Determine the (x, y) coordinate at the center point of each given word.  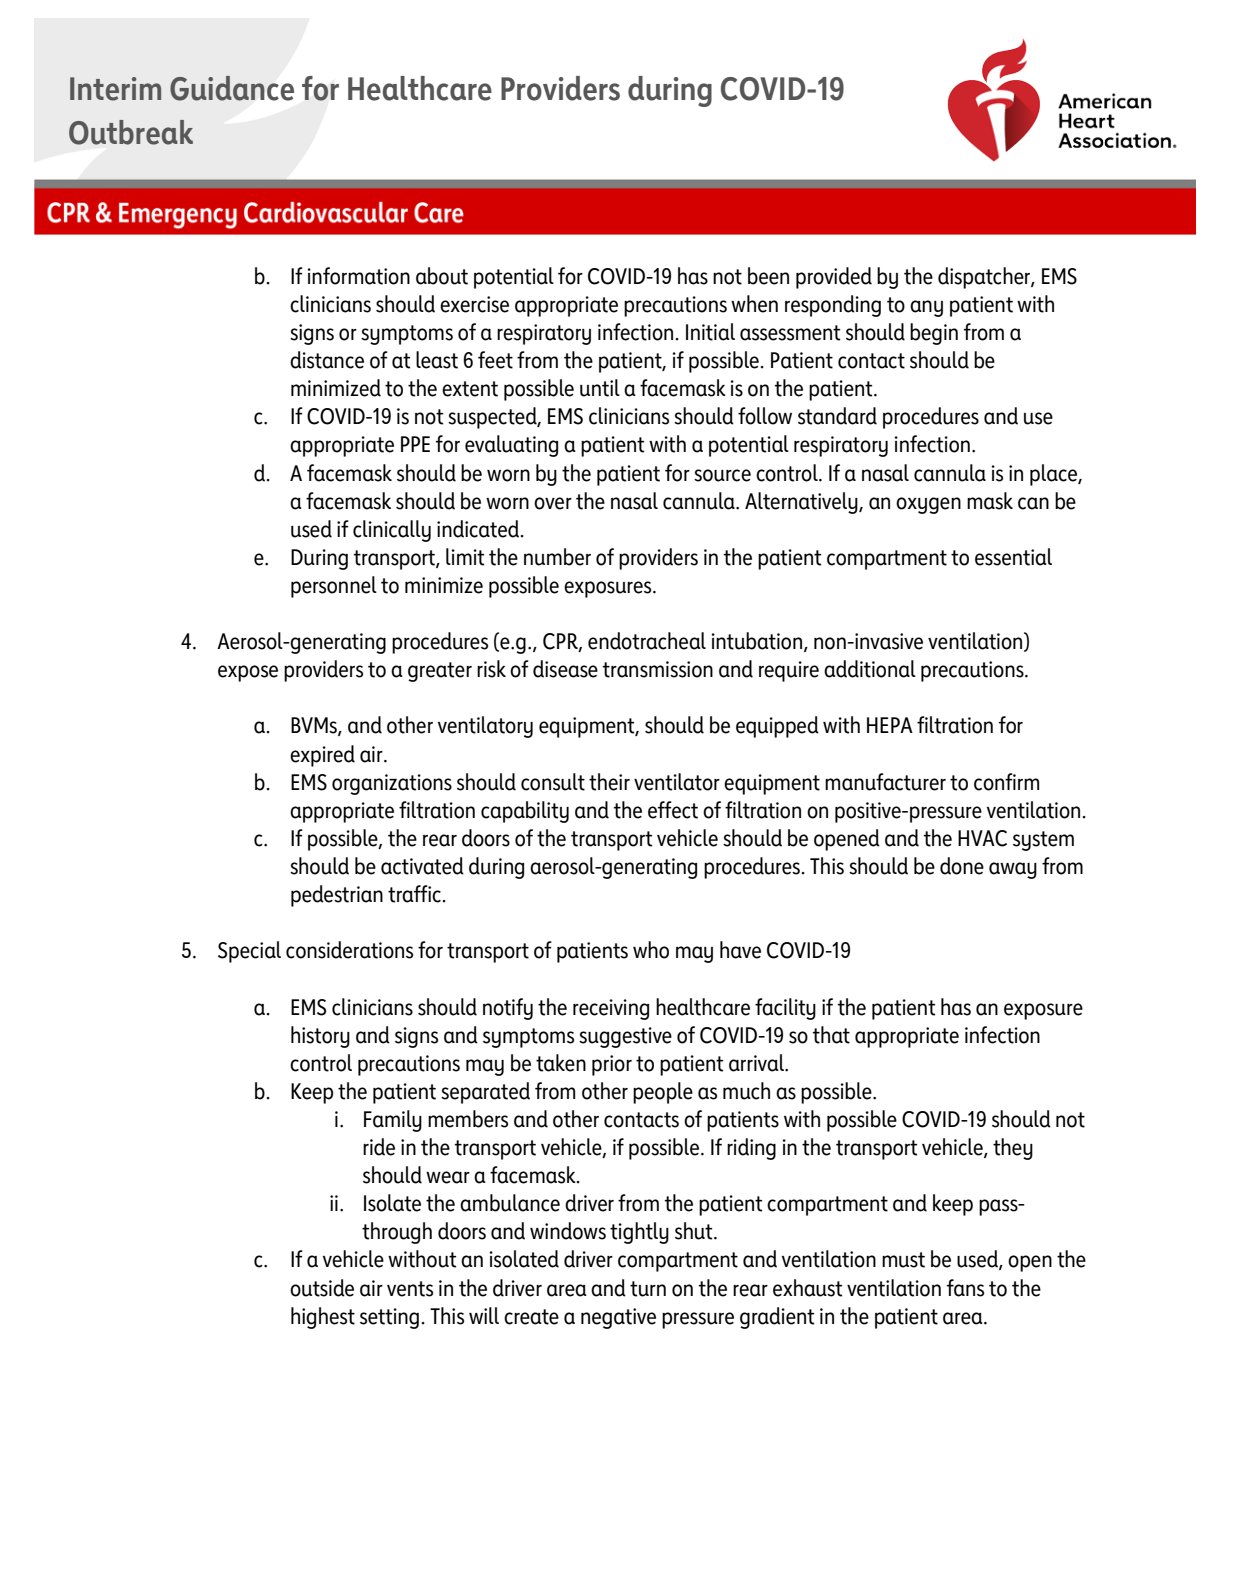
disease (565, 669)
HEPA (890, 725)
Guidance (232, 88)
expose (248, 673)
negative (618, 1318)
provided (834, 278)
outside (322, 1288)
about (442, 276)
